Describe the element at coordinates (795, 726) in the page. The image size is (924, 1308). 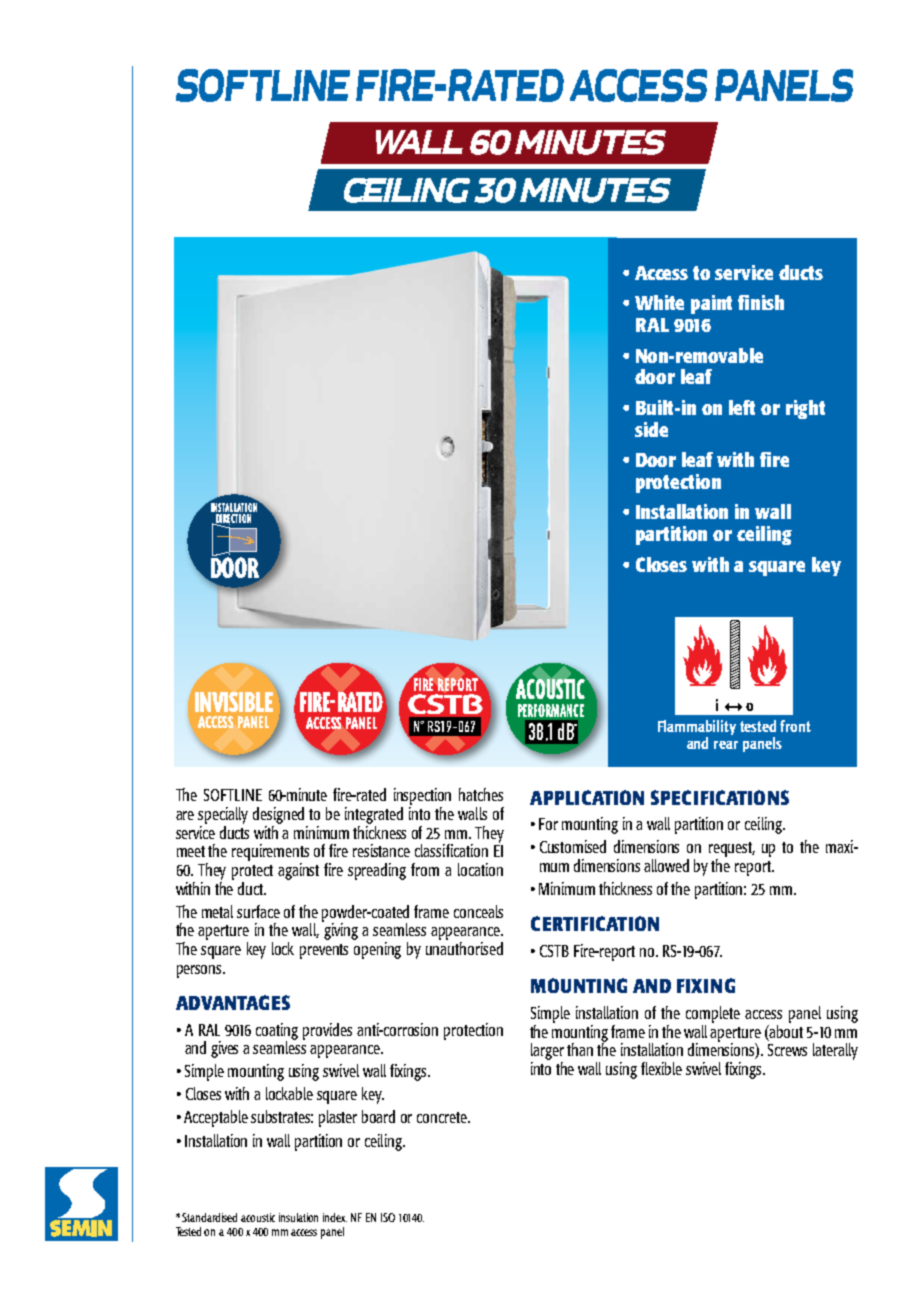
I see `front` at that location.
